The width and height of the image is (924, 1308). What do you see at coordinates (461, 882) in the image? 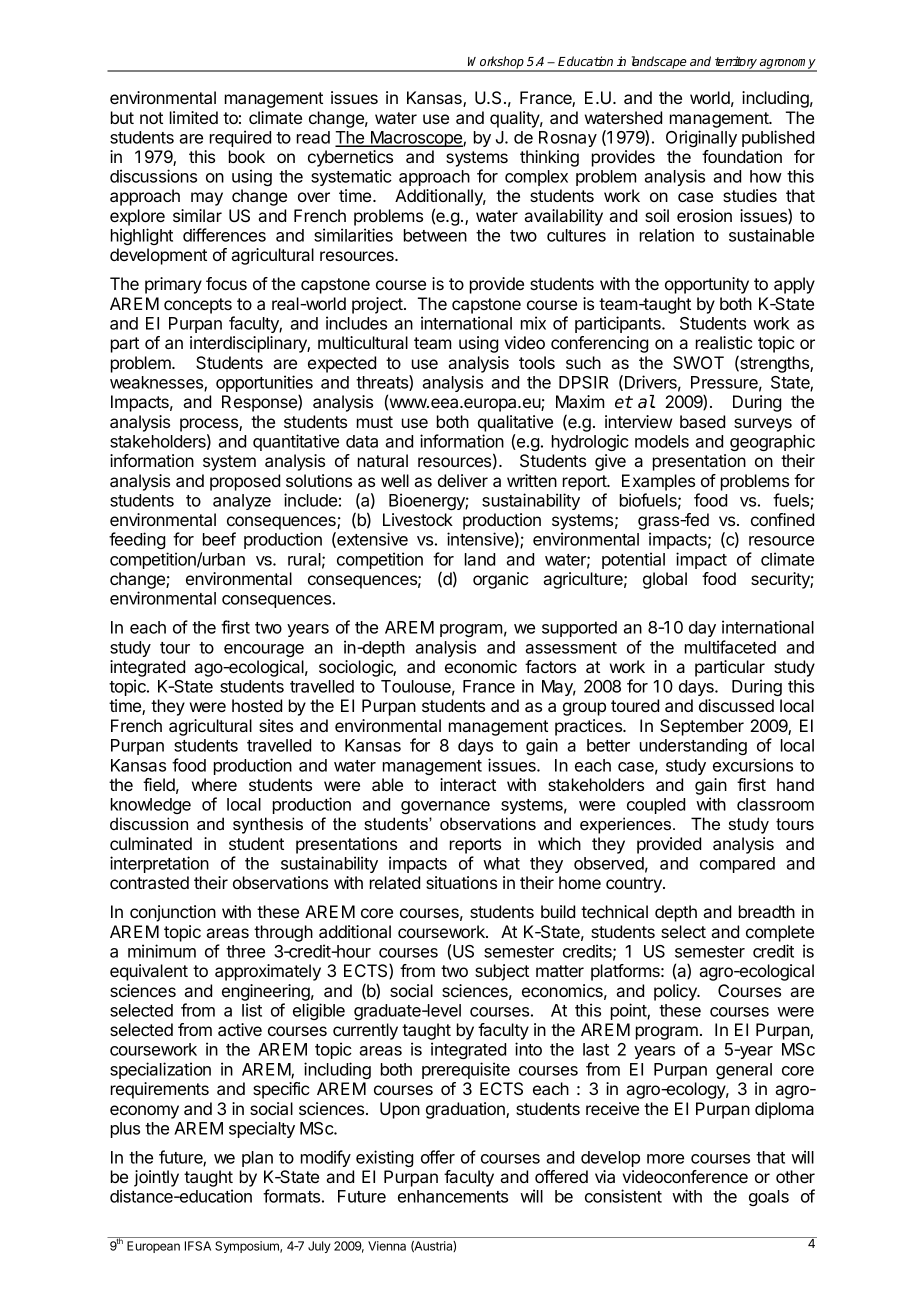
I see `situations` at bounding box center [461, 882].
